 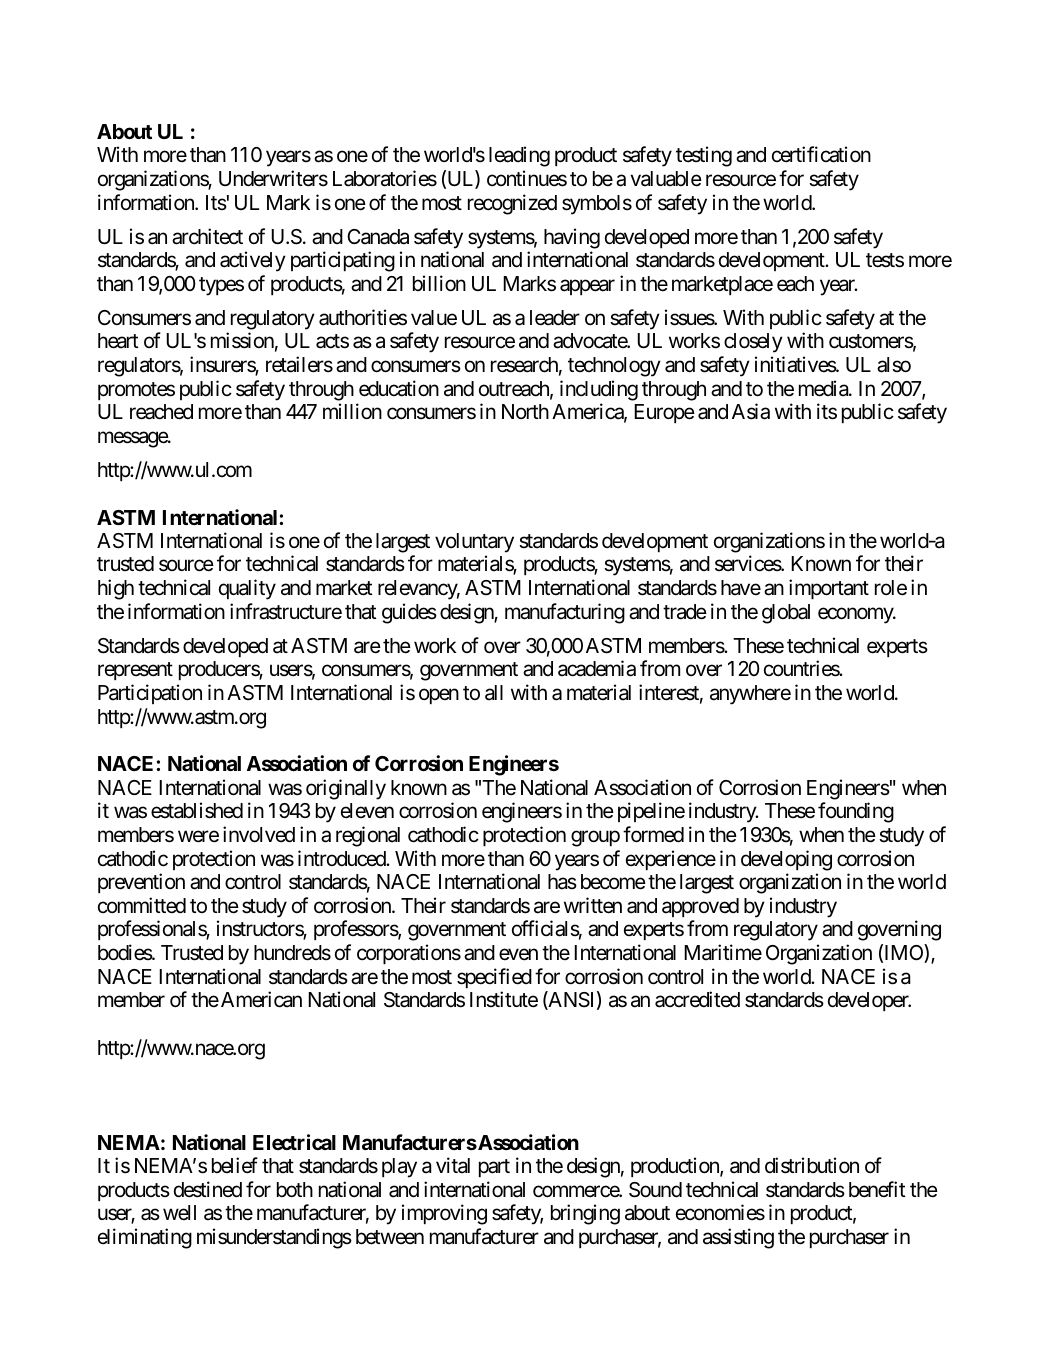 I want to click on quality, so click(x=247, y=589).
